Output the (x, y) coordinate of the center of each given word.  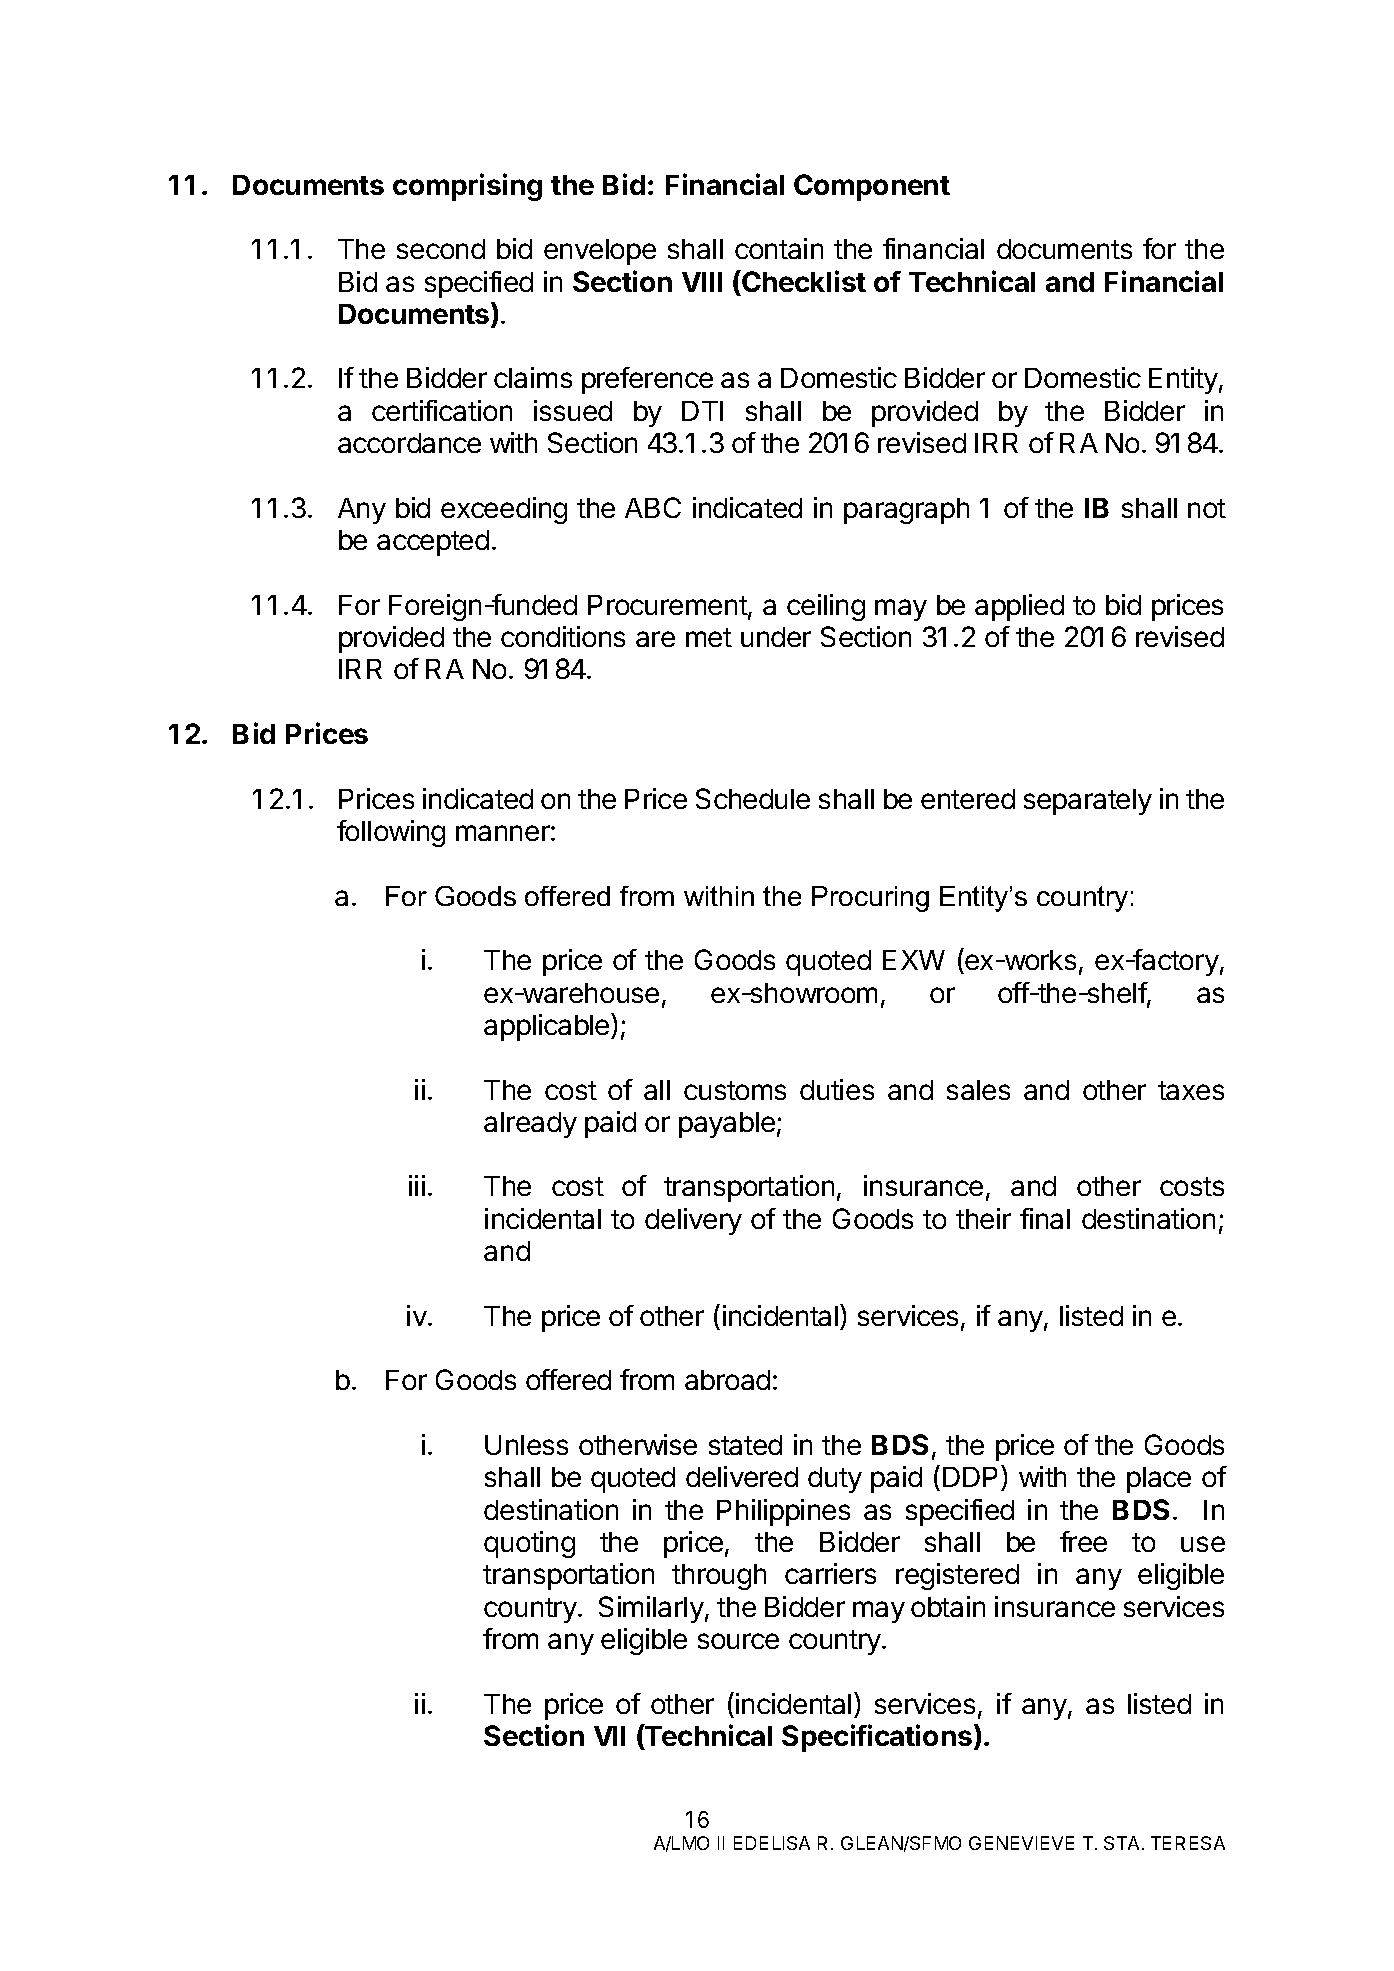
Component (872, 187)
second (441, 249)
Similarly (651, 1609)
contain (779, 248)
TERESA (1188, 1843)
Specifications (877, 1738)
